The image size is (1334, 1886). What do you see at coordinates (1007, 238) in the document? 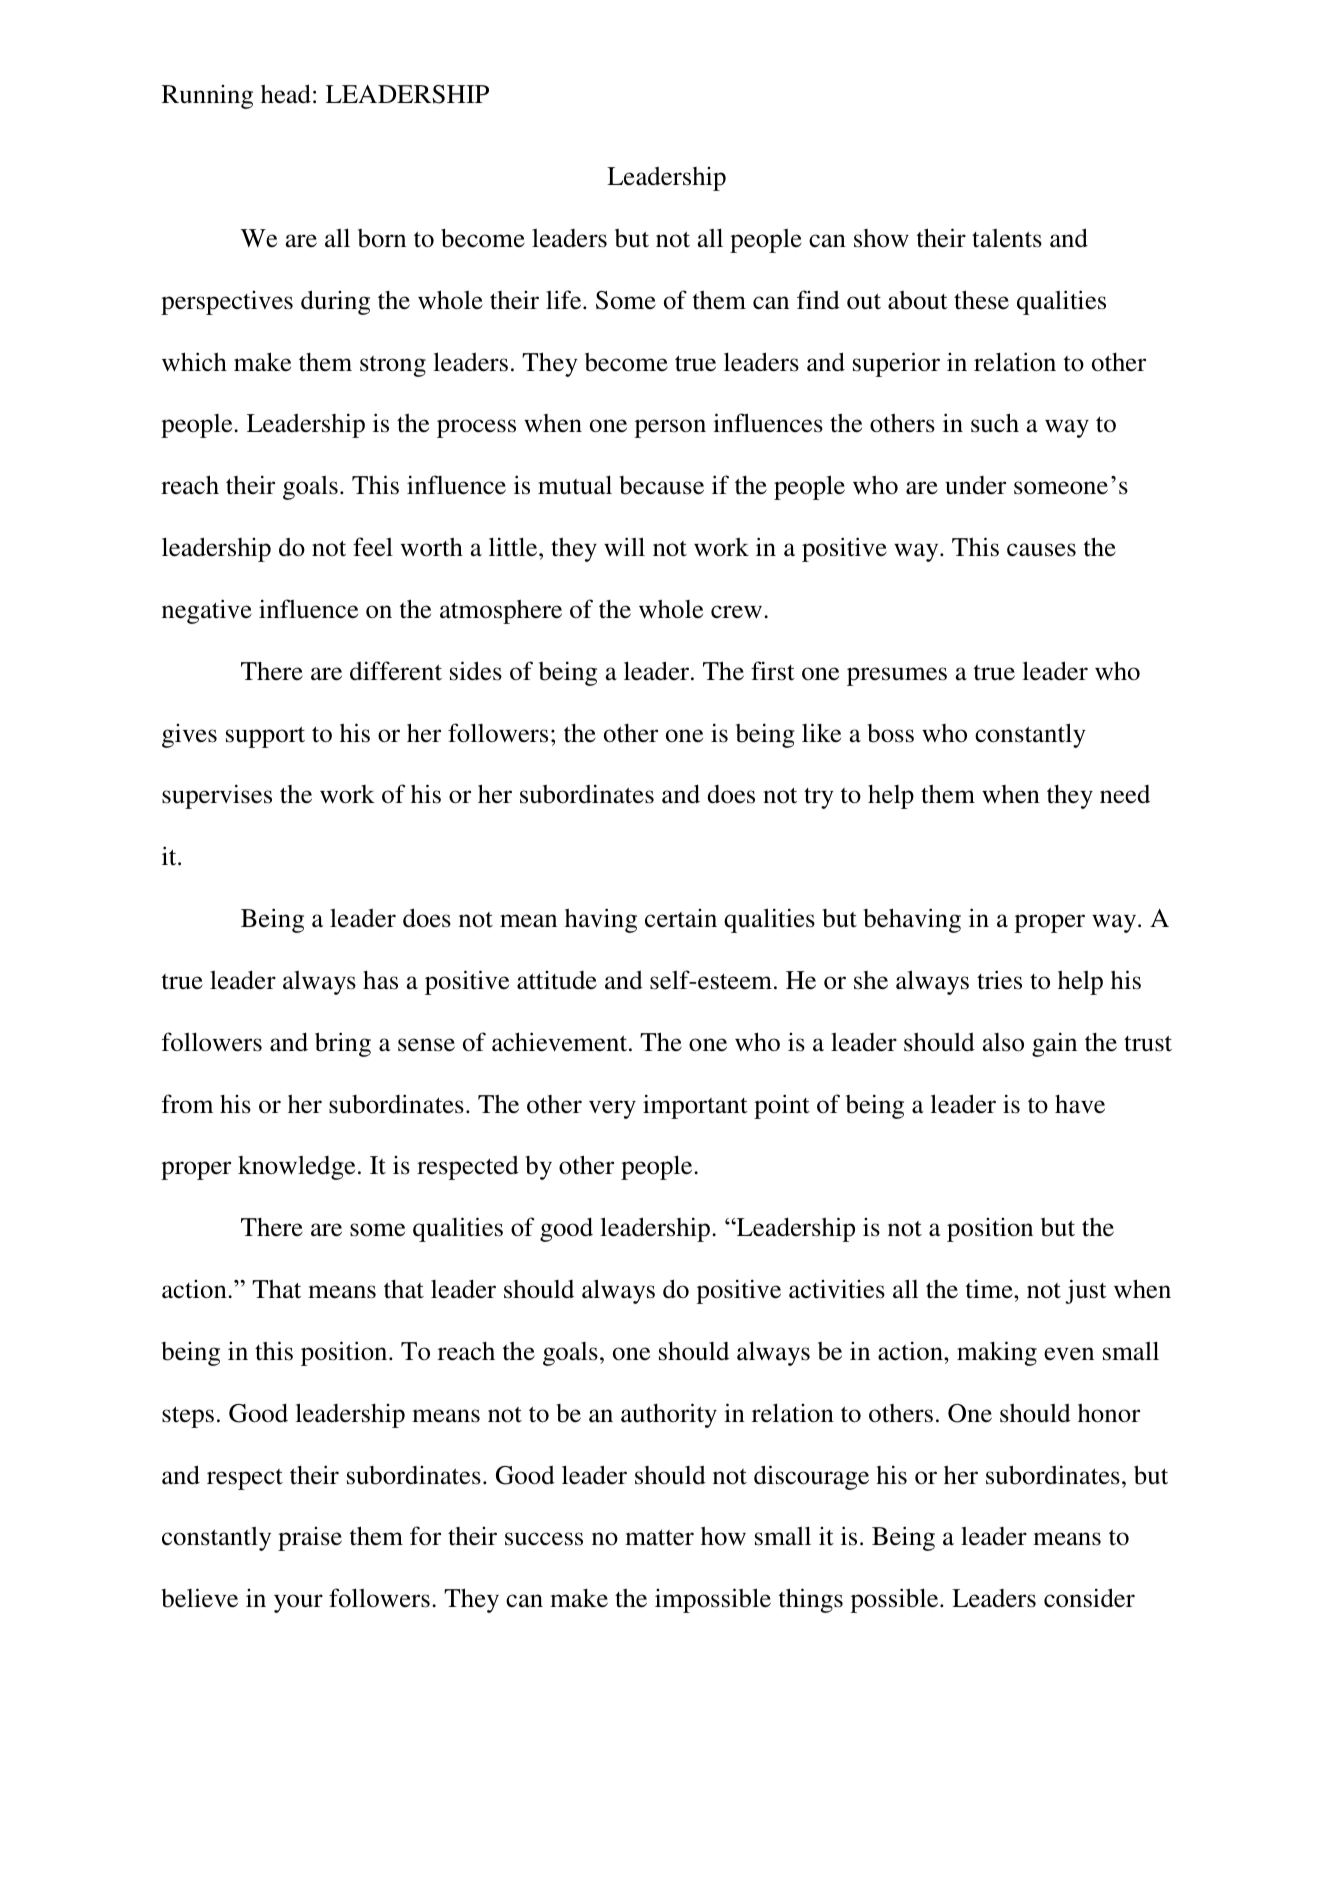
I see `talents` at bounding box center [1007, 238].
